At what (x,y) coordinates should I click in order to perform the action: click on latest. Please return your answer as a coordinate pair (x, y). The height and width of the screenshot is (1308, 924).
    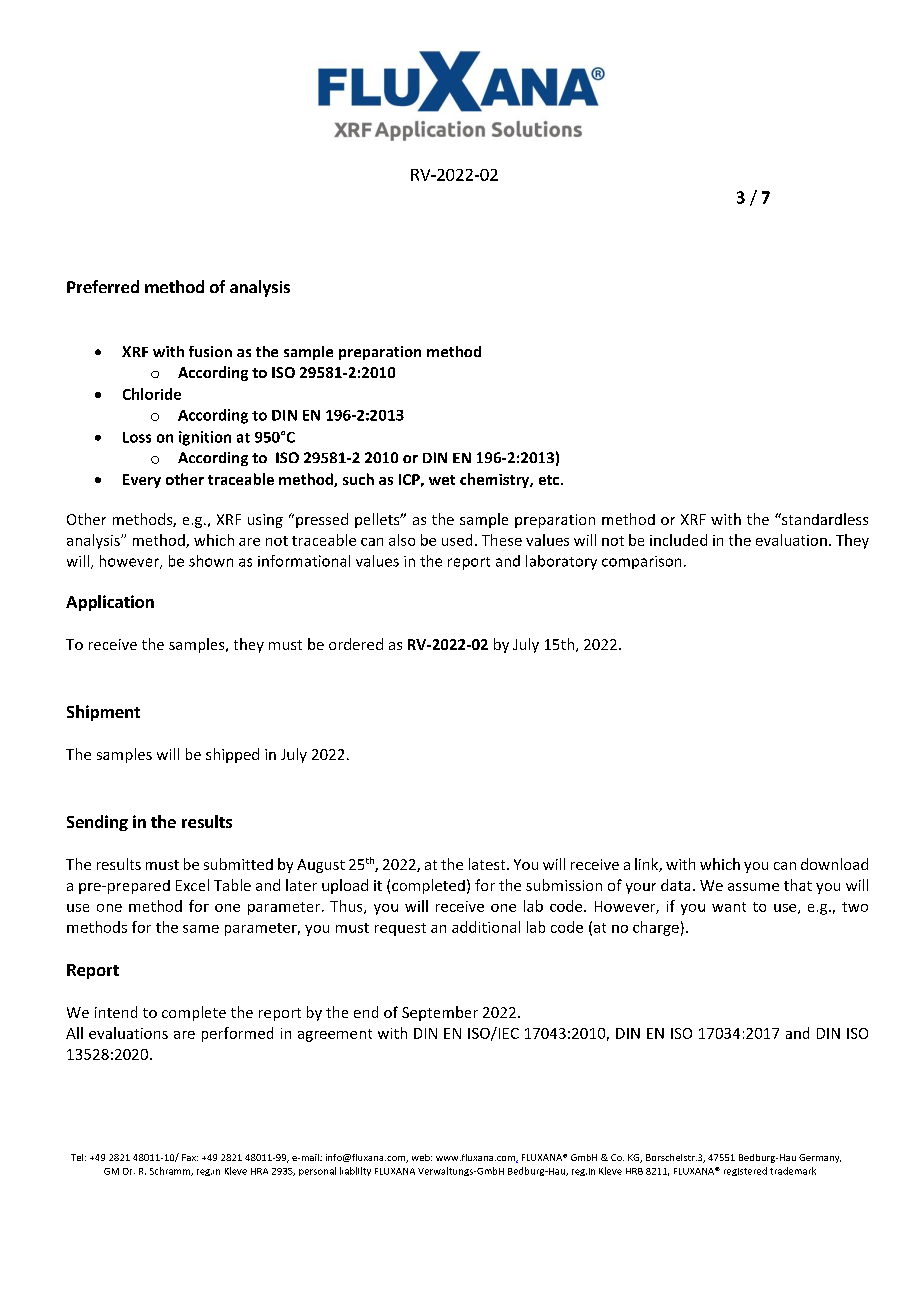
    Looking at the image, I should click on (488, 864).
